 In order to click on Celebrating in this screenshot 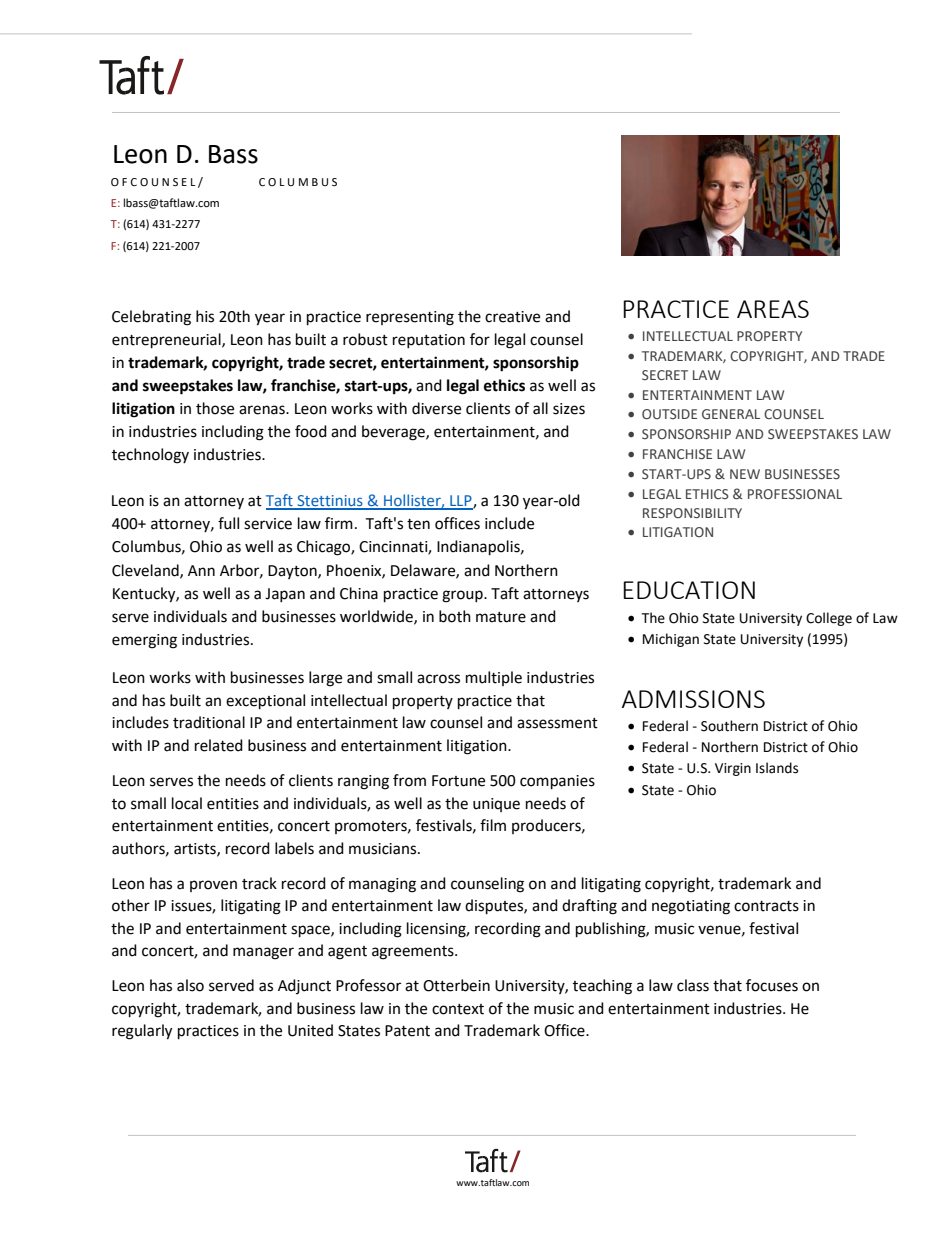, I will do `click(151, 318)`.
